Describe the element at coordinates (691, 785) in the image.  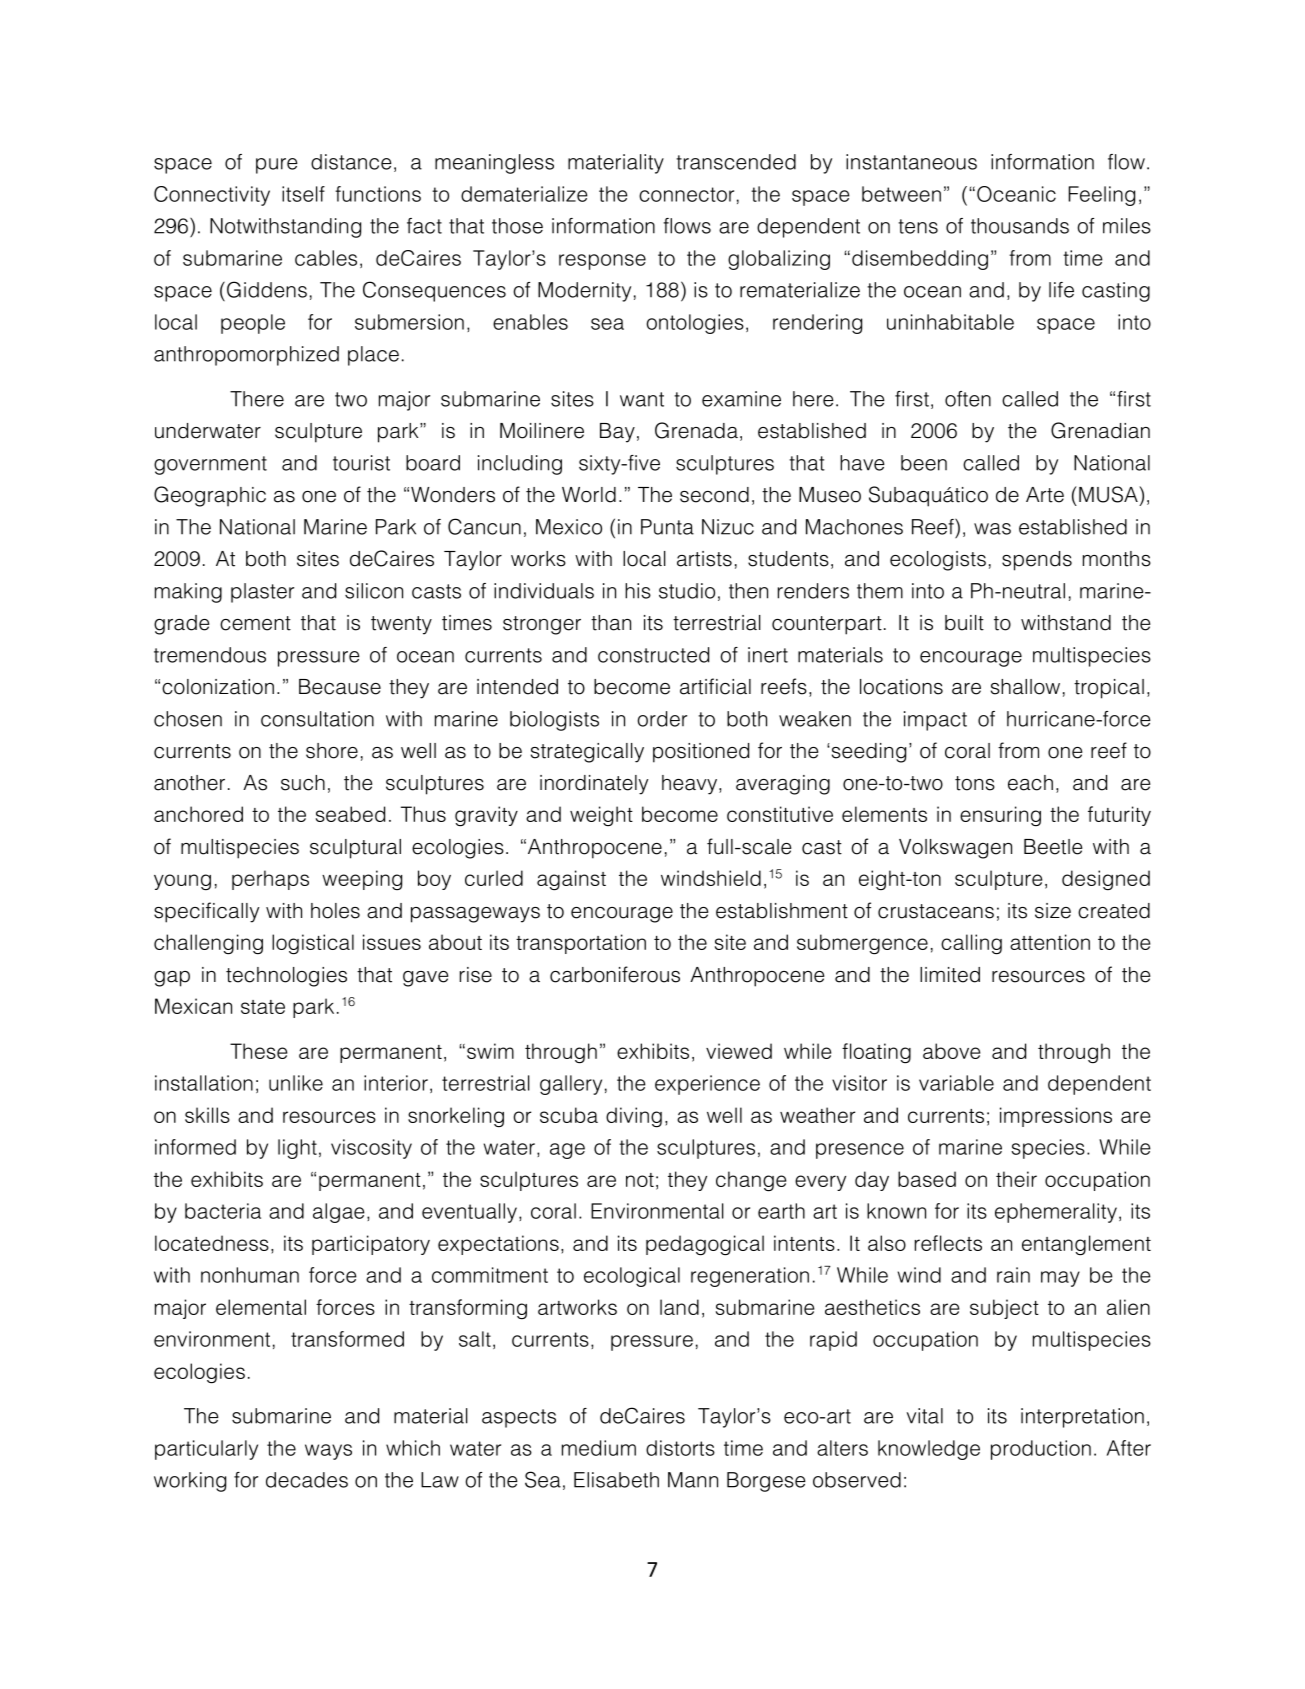
I see `heavy` at that location.
